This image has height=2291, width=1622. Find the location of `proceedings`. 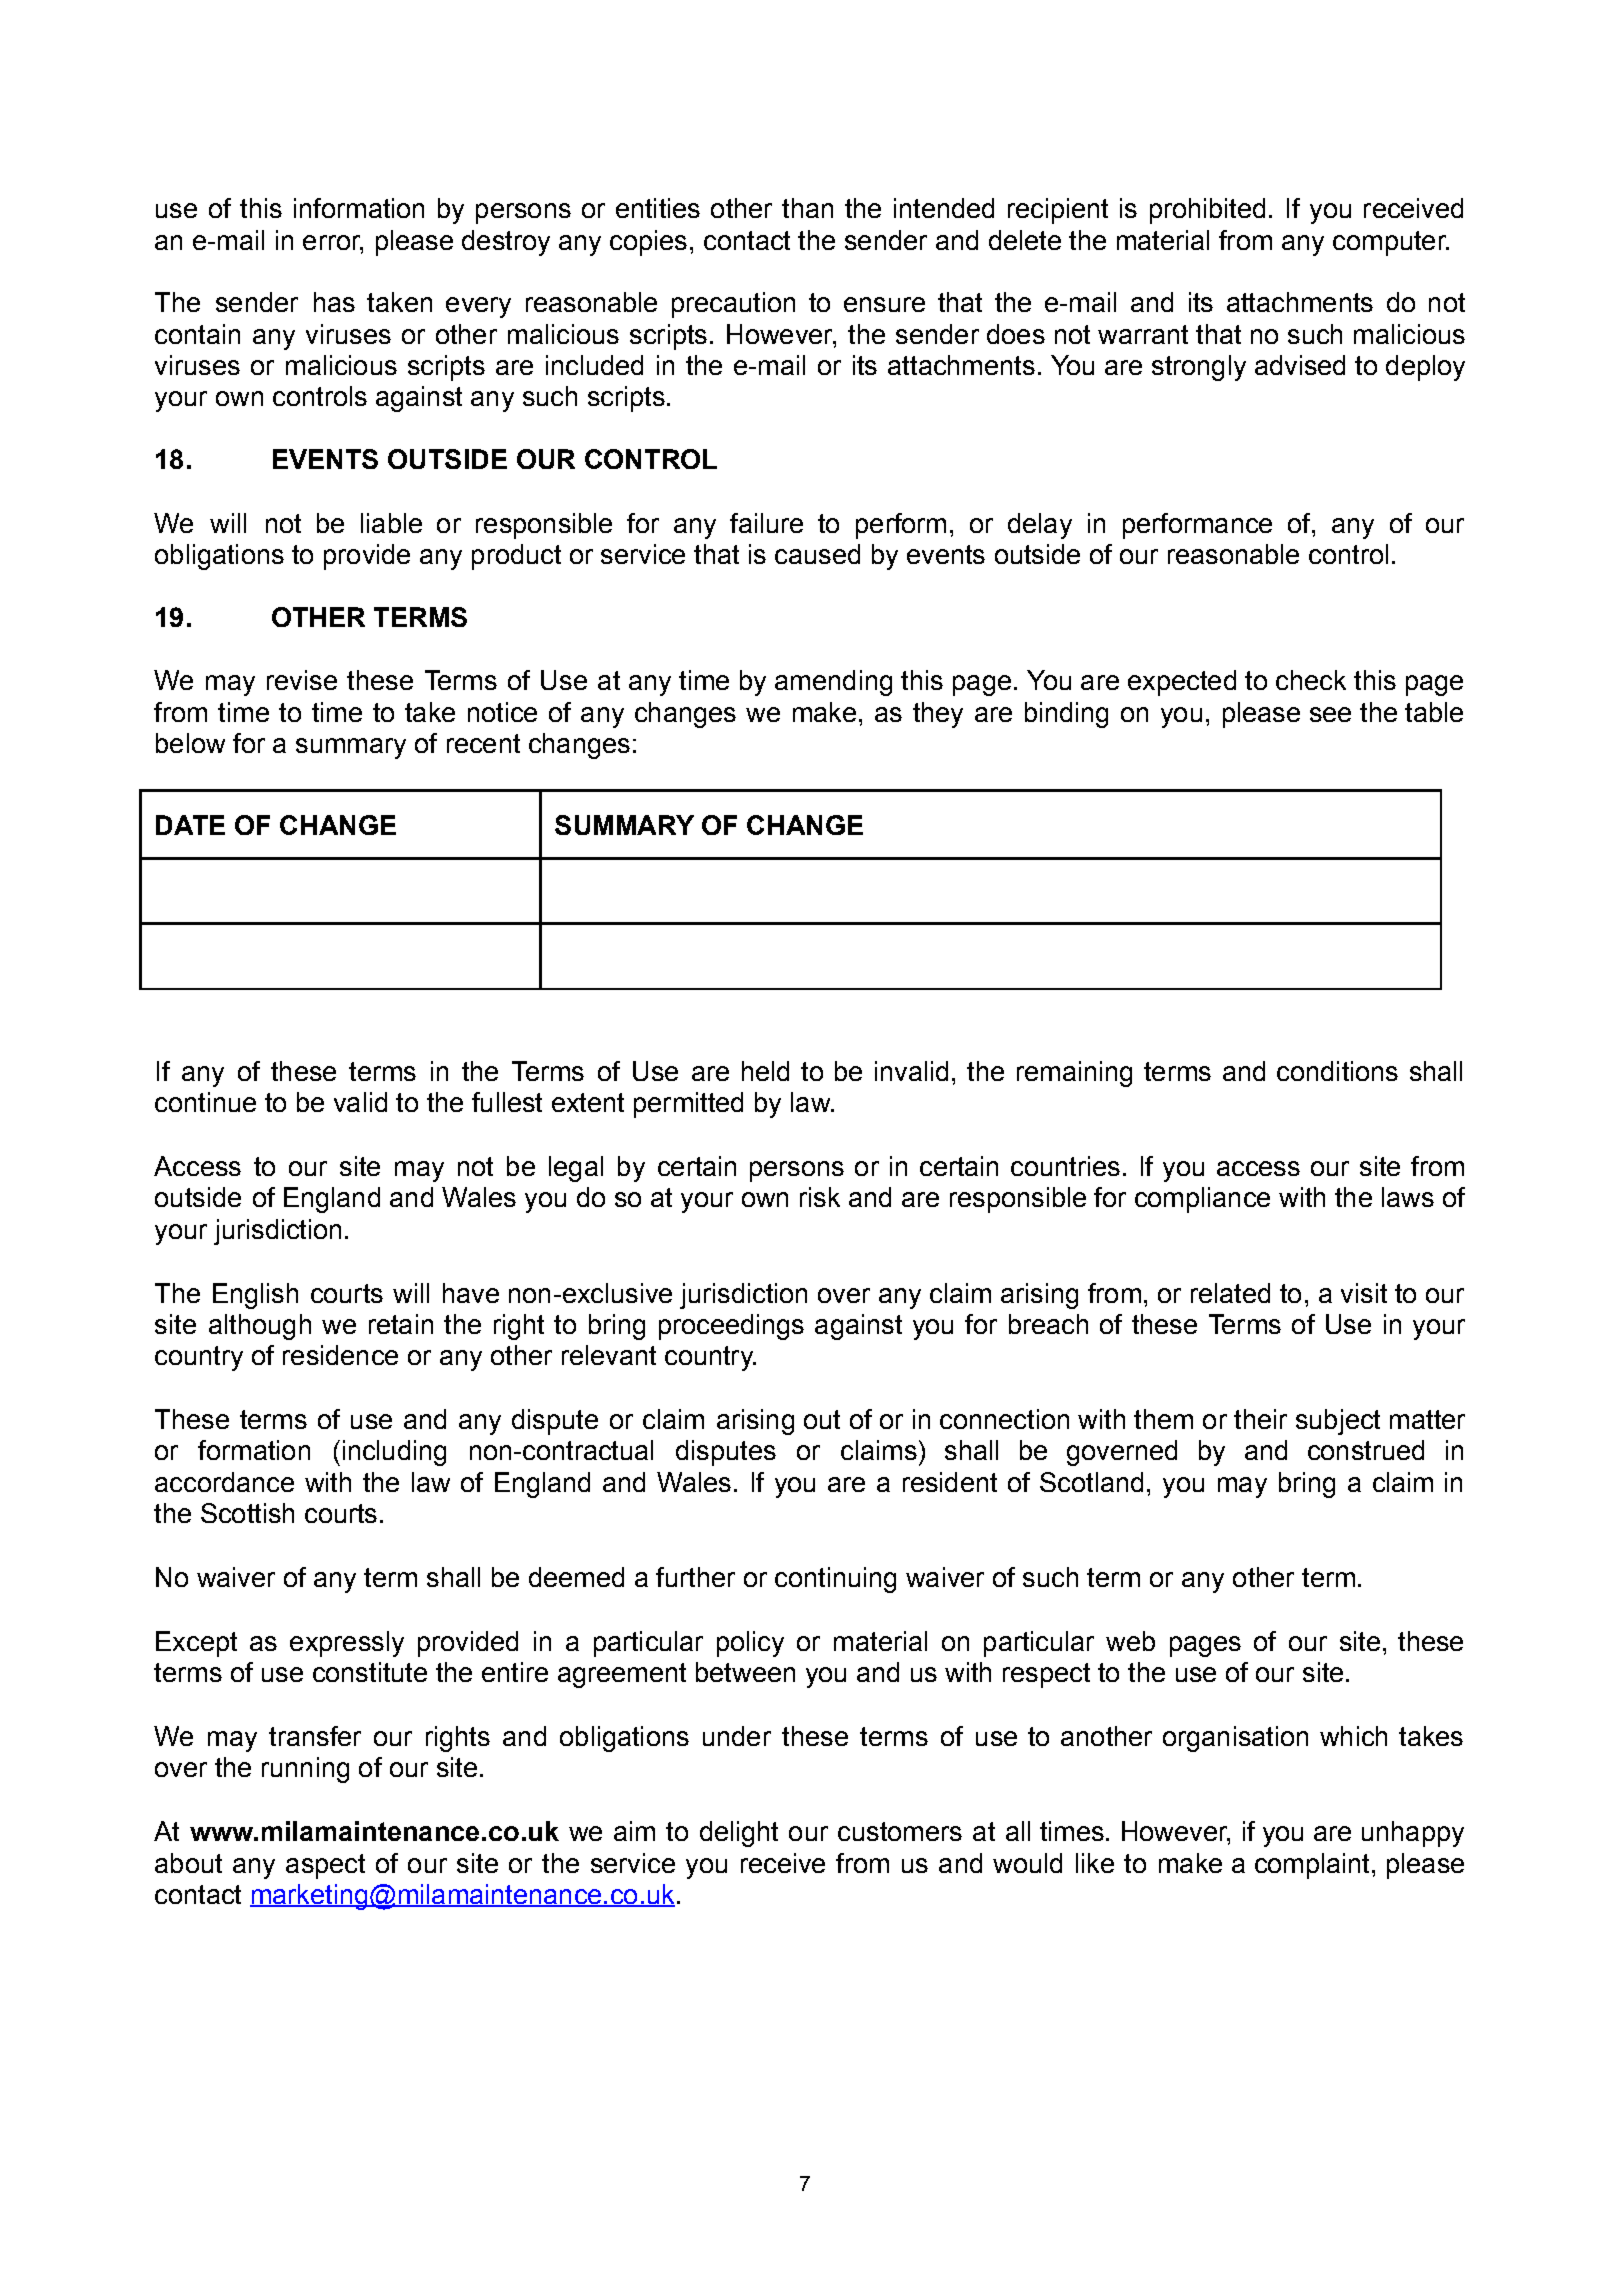

proceedings is located at coordinates (731, 1327).
